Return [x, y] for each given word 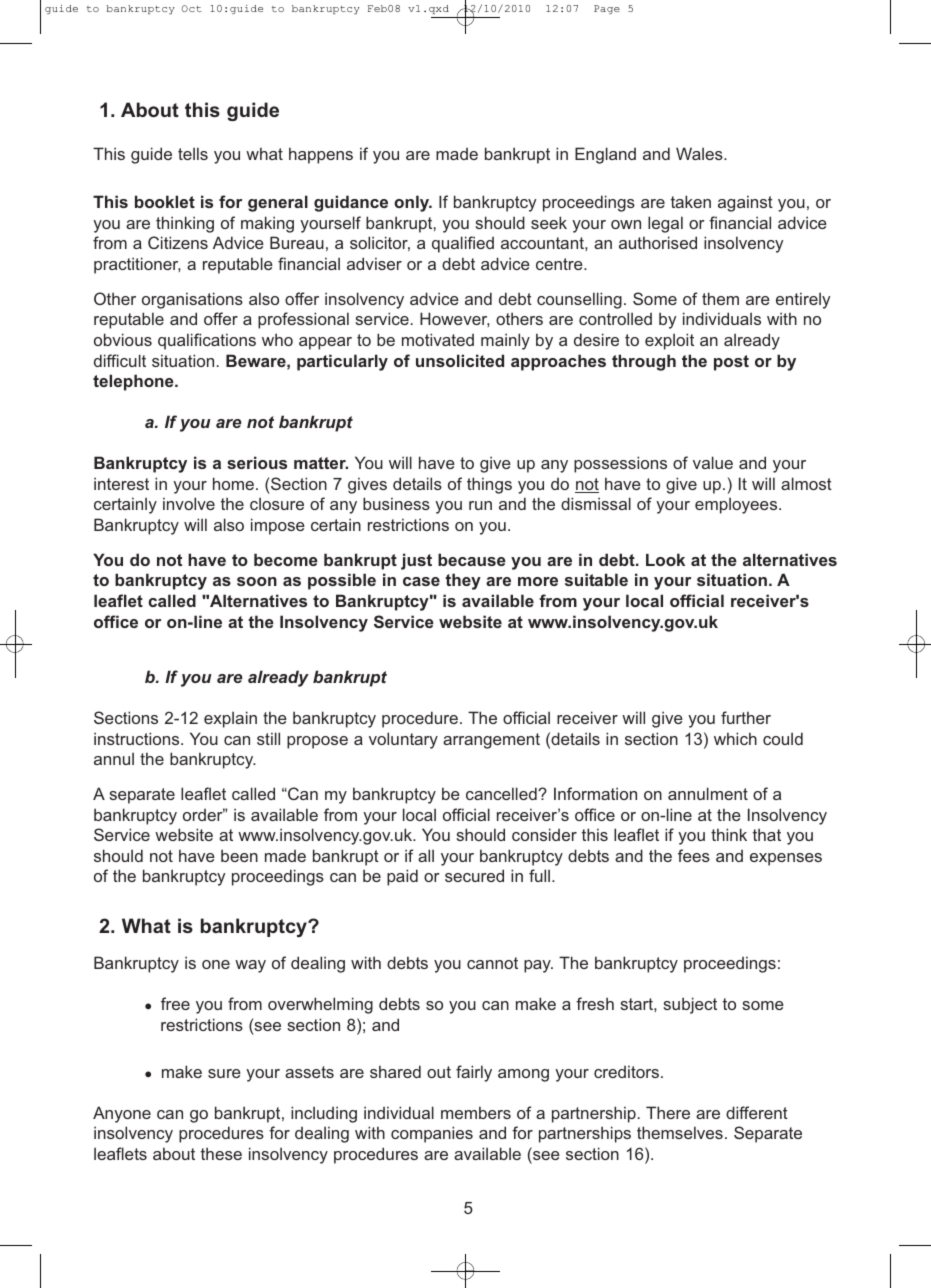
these [221, 1153]
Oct [191, 8]
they [463, 581]
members [476, 1112]
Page [607, 9]
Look [665, 559]
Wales [700, 153]
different [757, 1112]
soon [257, 581]
